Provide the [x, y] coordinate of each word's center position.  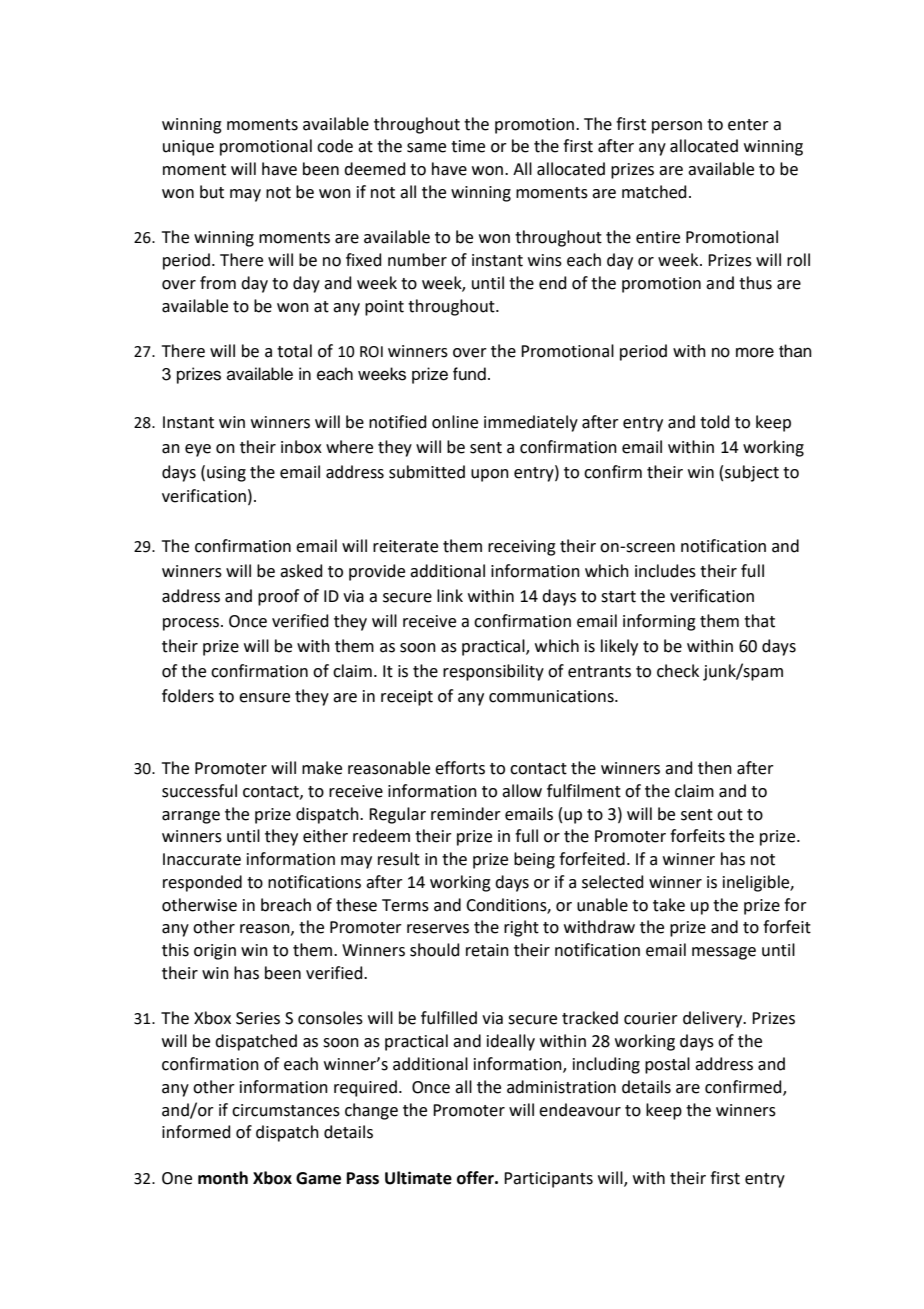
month [223, 1178]
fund [469, 374]
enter [748, 125]
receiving [522, 548]
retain [487, 950]
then [715, 768]
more [755, 352]
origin [215, 952]
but [212, 192]
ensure [264, 698]
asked [301, 571]
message [724, 953]
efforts [460, 768]
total [294, 351]
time [468, 146]
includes [665, 571]
